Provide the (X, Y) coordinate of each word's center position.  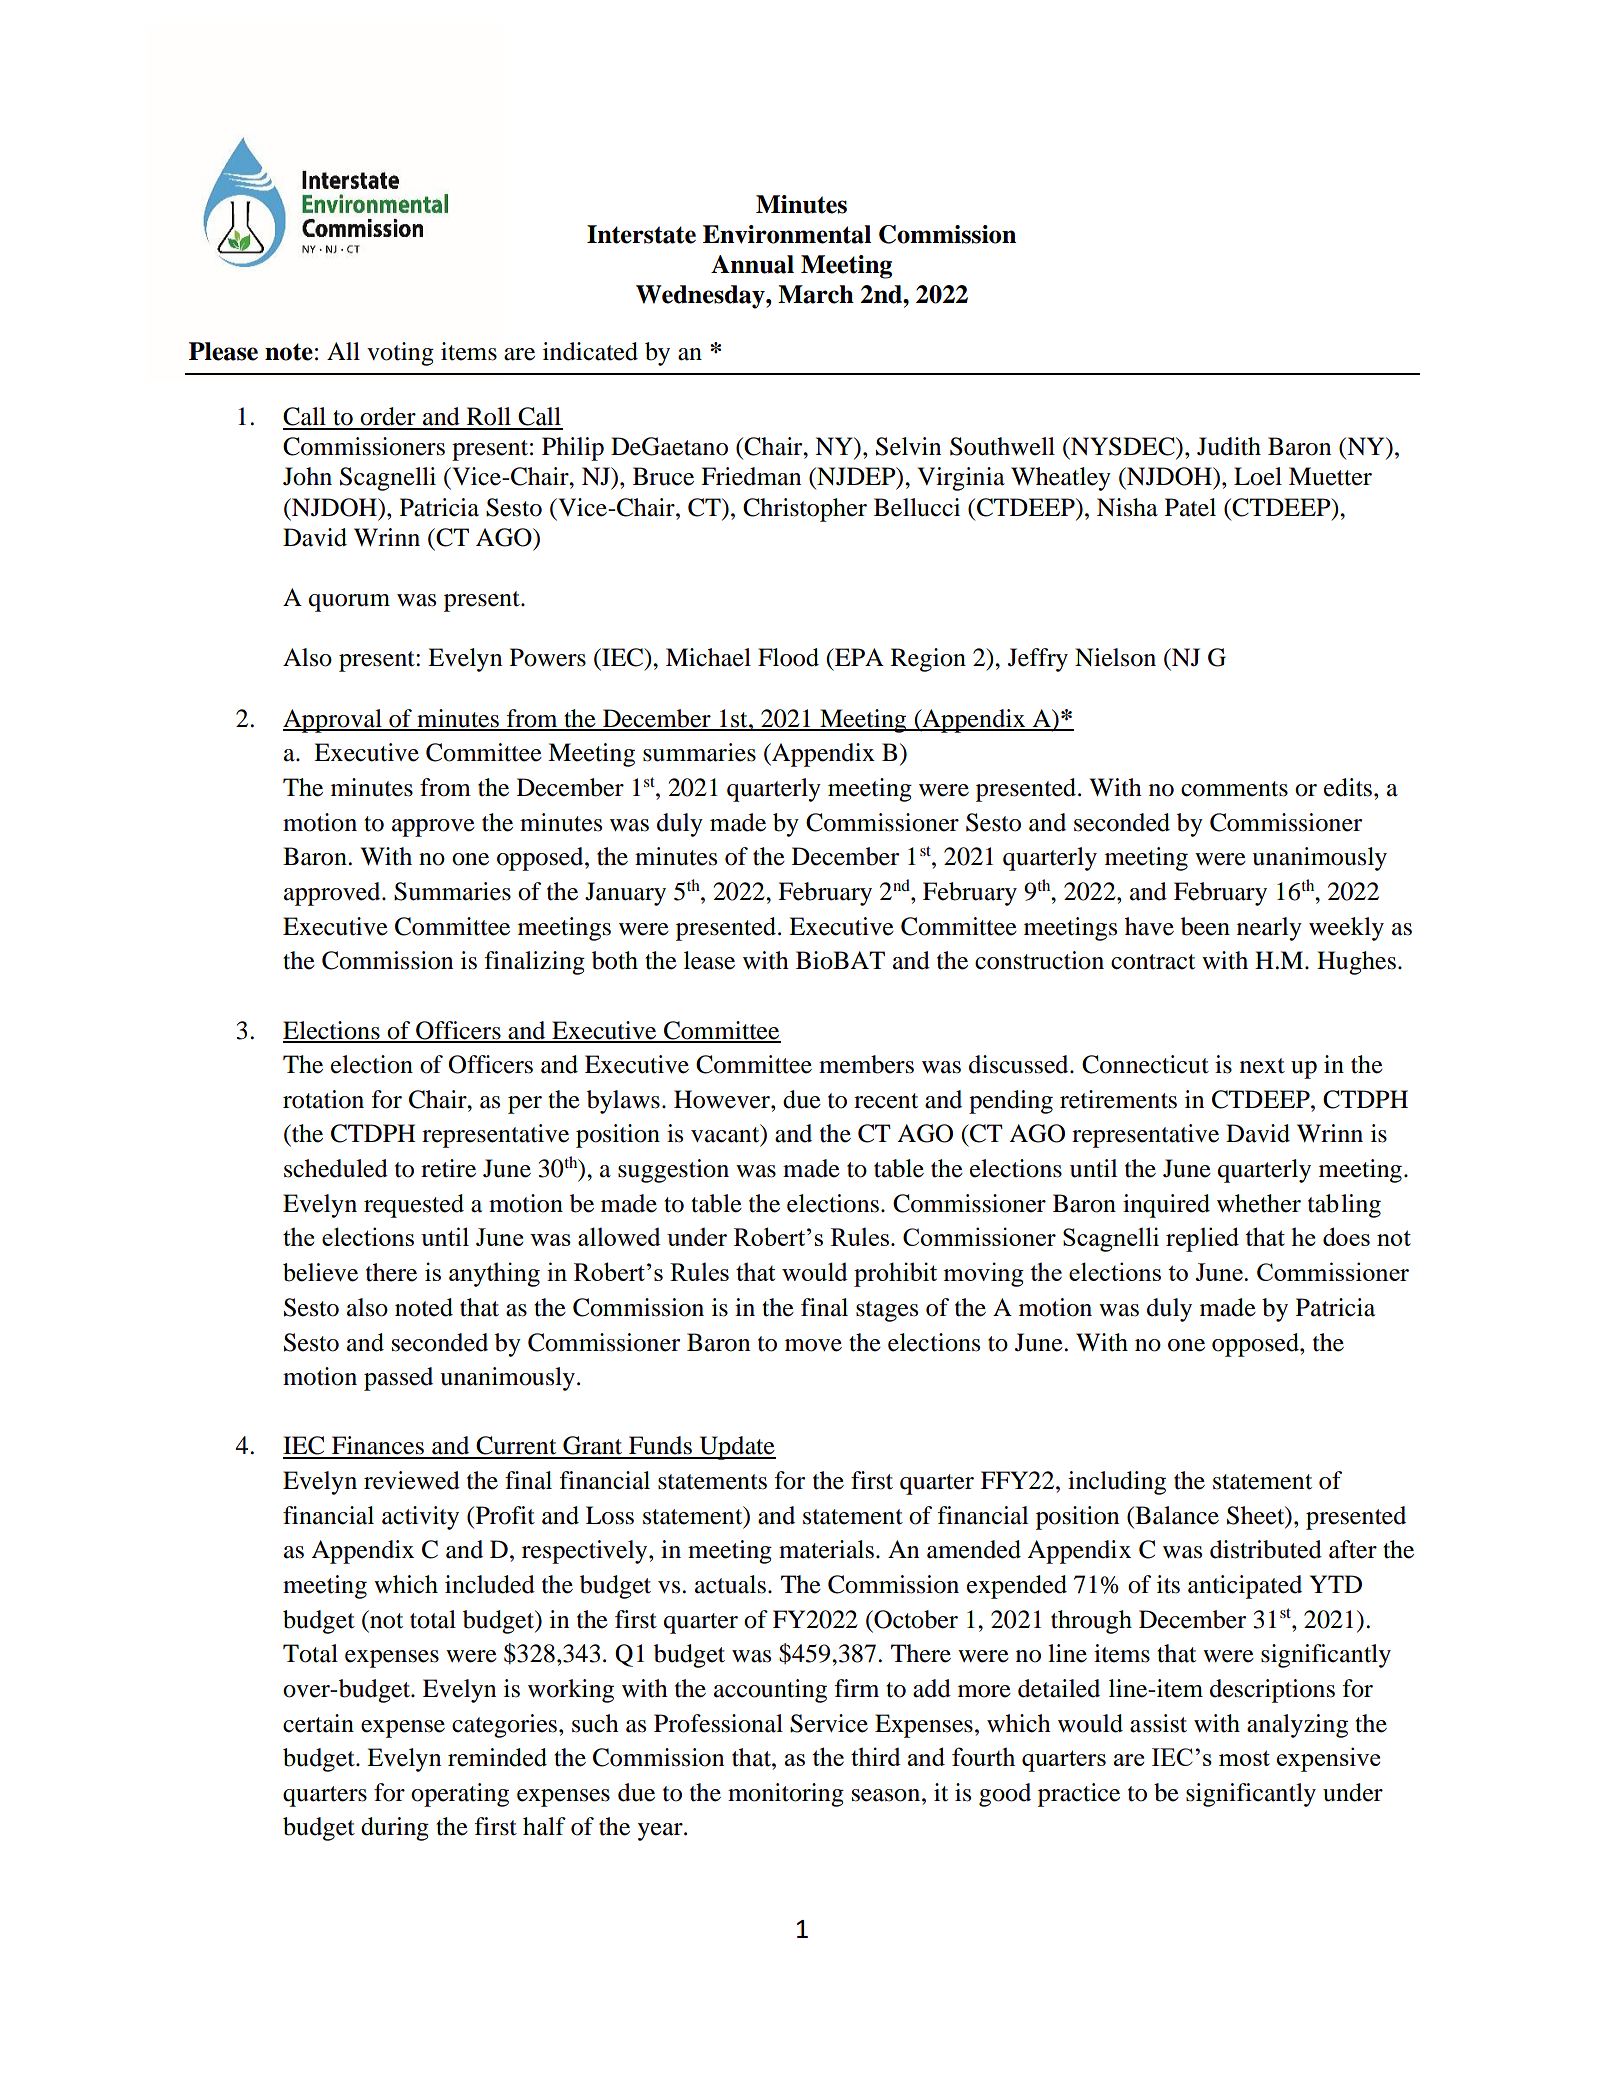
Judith (1229, 446)
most (1244, 1758)
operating (460, 1795)
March (816, 294)
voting (400, 354)
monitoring (786, 1795)
